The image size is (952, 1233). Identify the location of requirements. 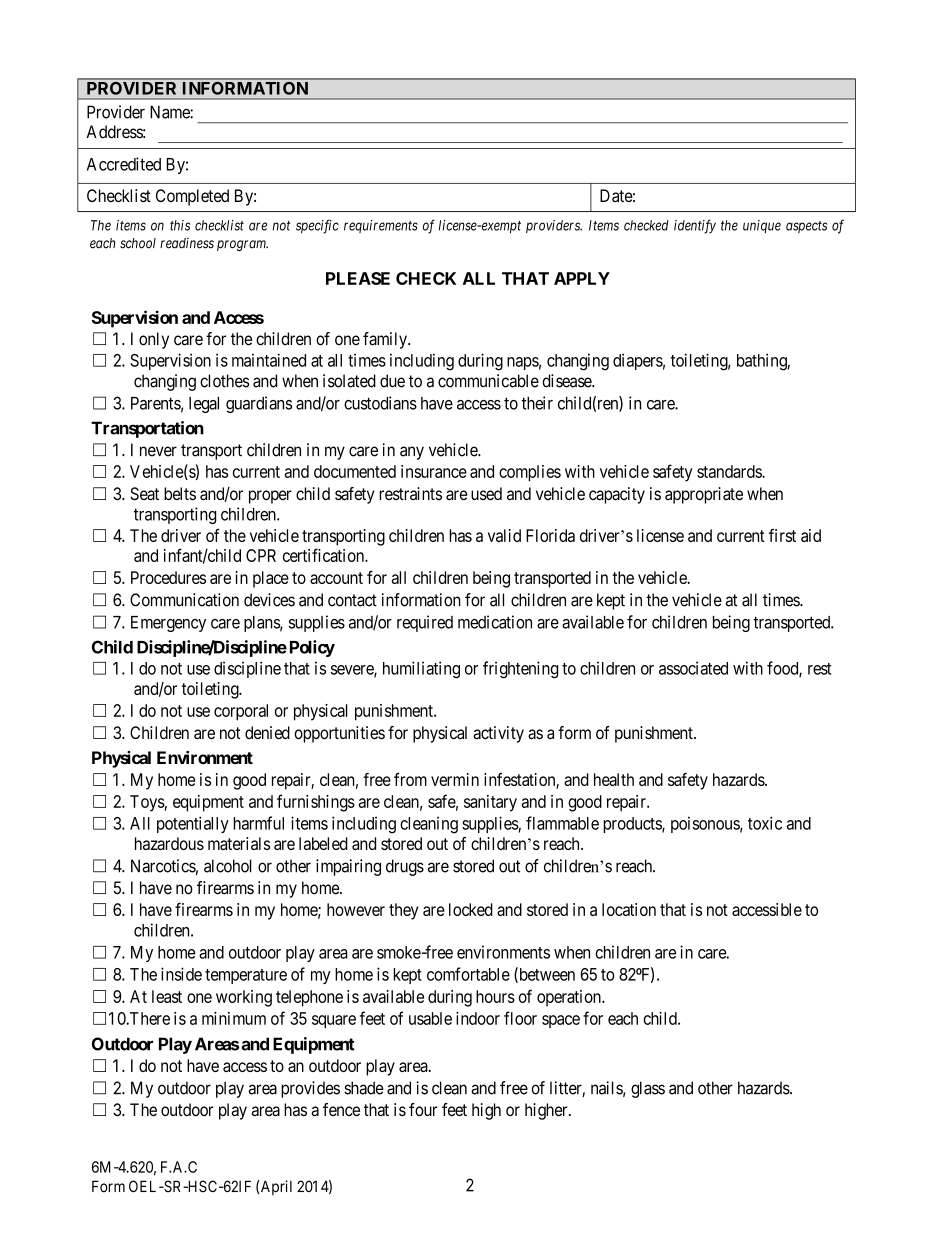
(381, 226).
